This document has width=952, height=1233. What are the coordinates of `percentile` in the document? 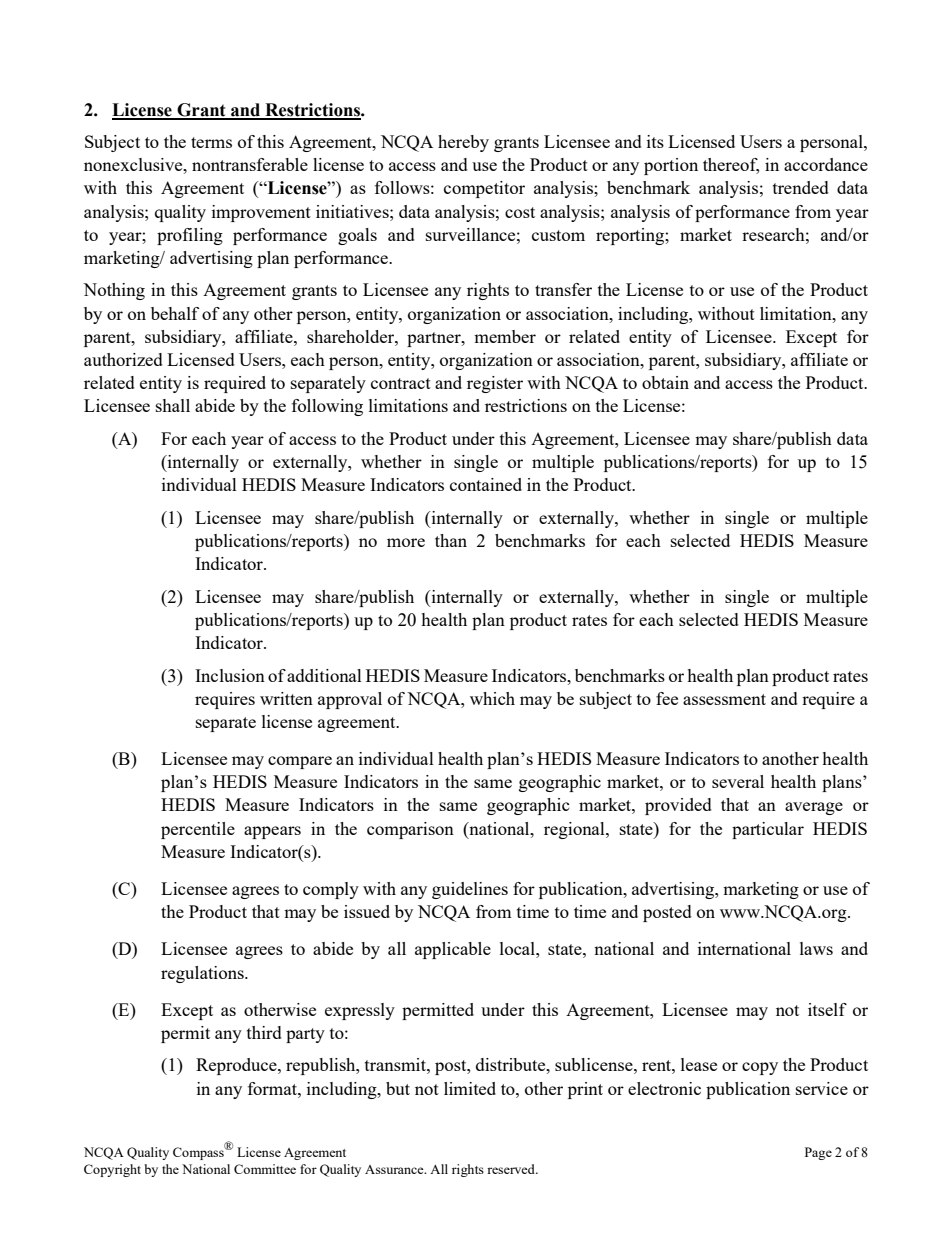 It's located at (198, 830).
